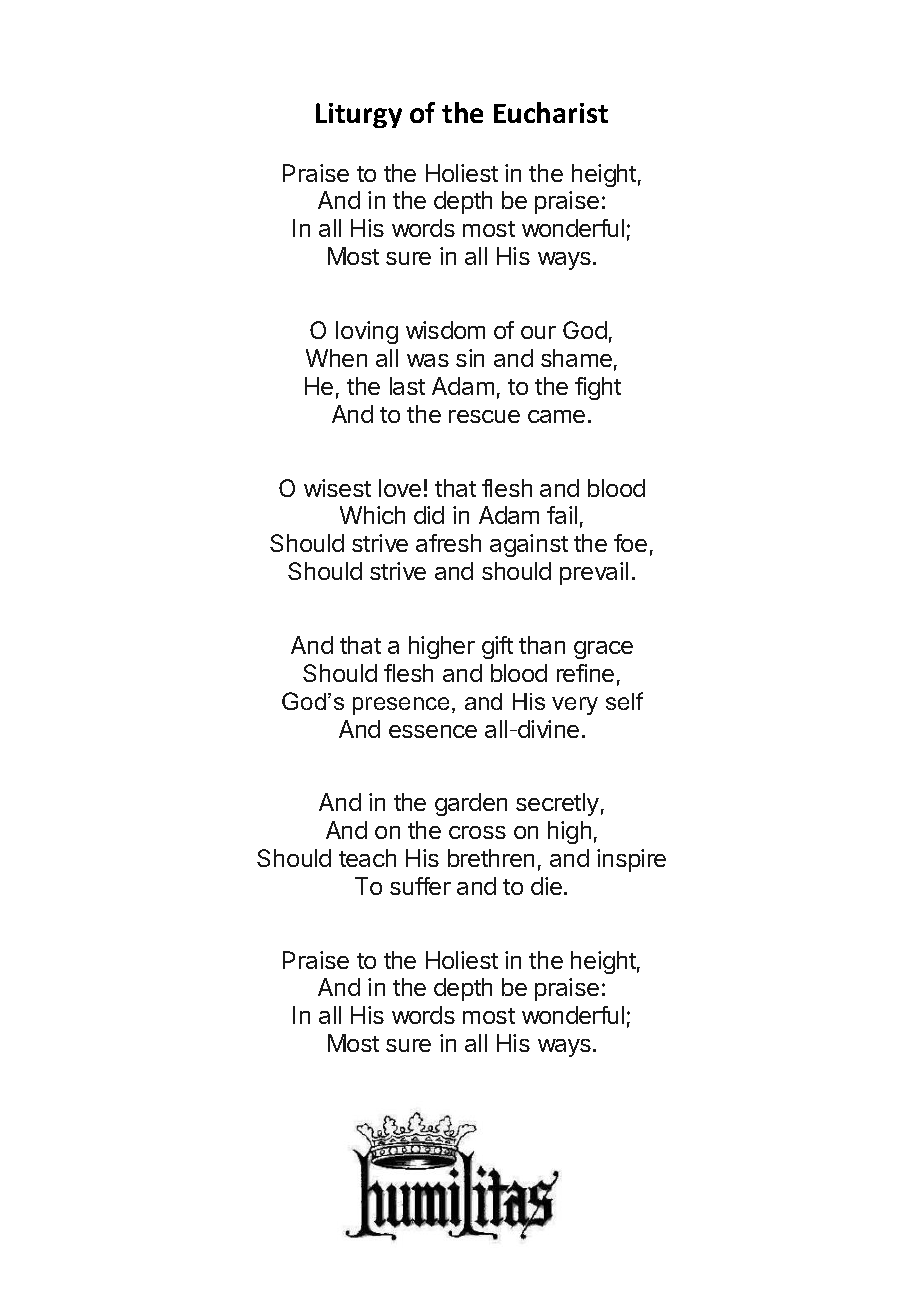 The image size is (924, 1308). I want to click on inspire, so click(631, 860).
